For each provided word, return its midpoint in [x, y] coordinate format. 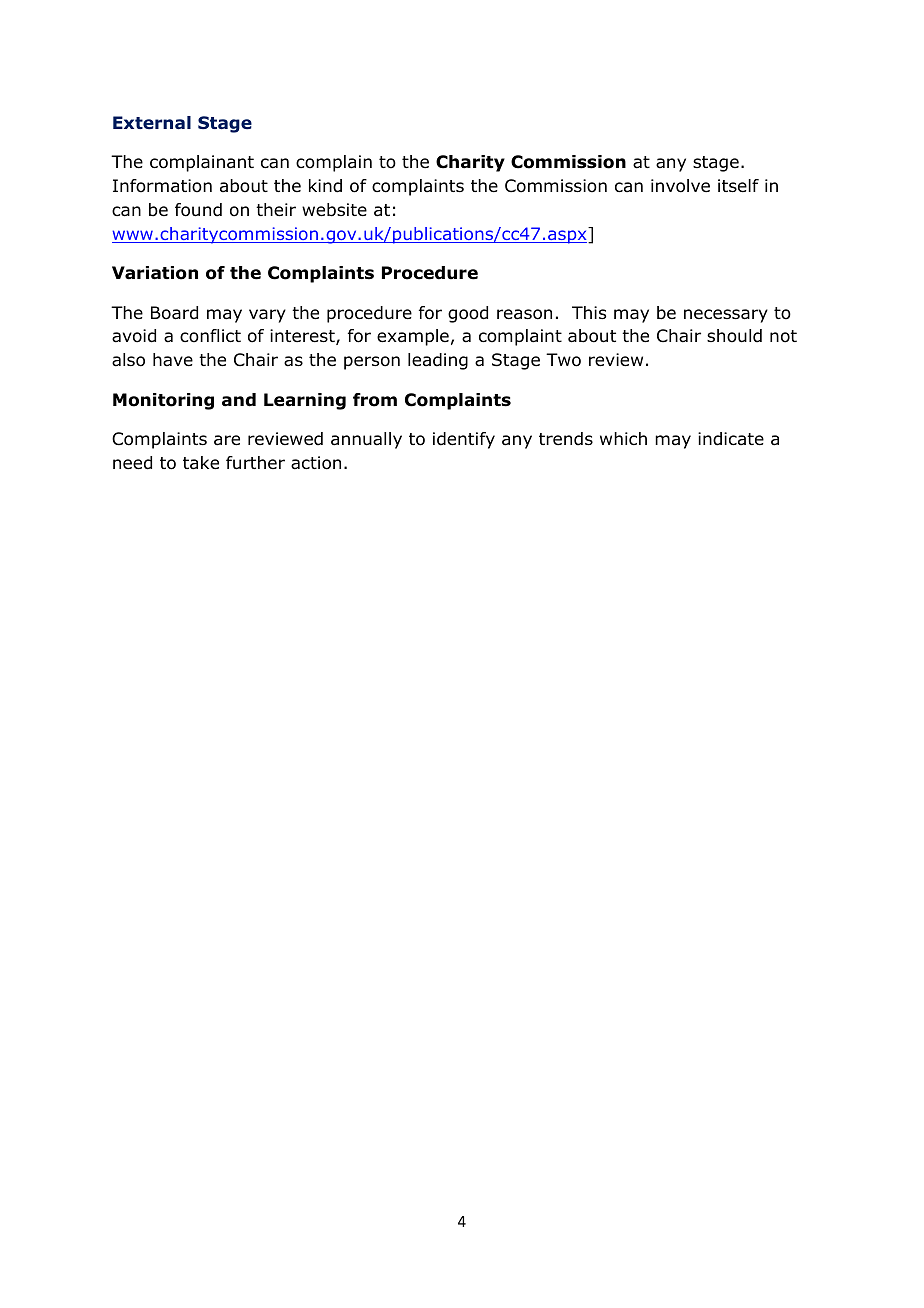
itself [738, 186]
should [734, 336]
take [201, 463]
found [198, 210]
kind [325, 186]
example [413, 337]
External [152, 123]
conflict [210, 336]
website [334, 210]
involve [680, 186]
